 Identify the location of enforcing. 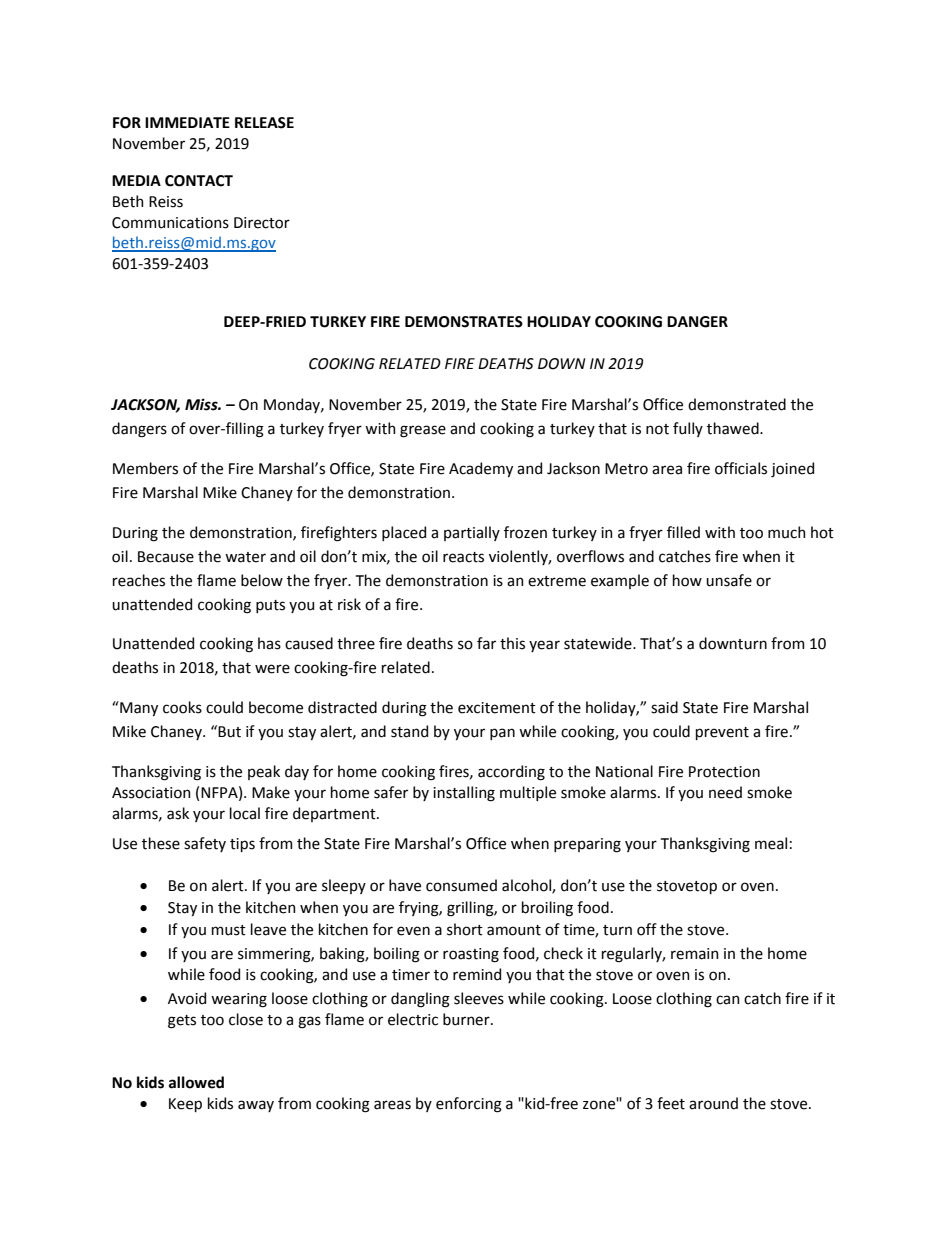
(469, 1105).
